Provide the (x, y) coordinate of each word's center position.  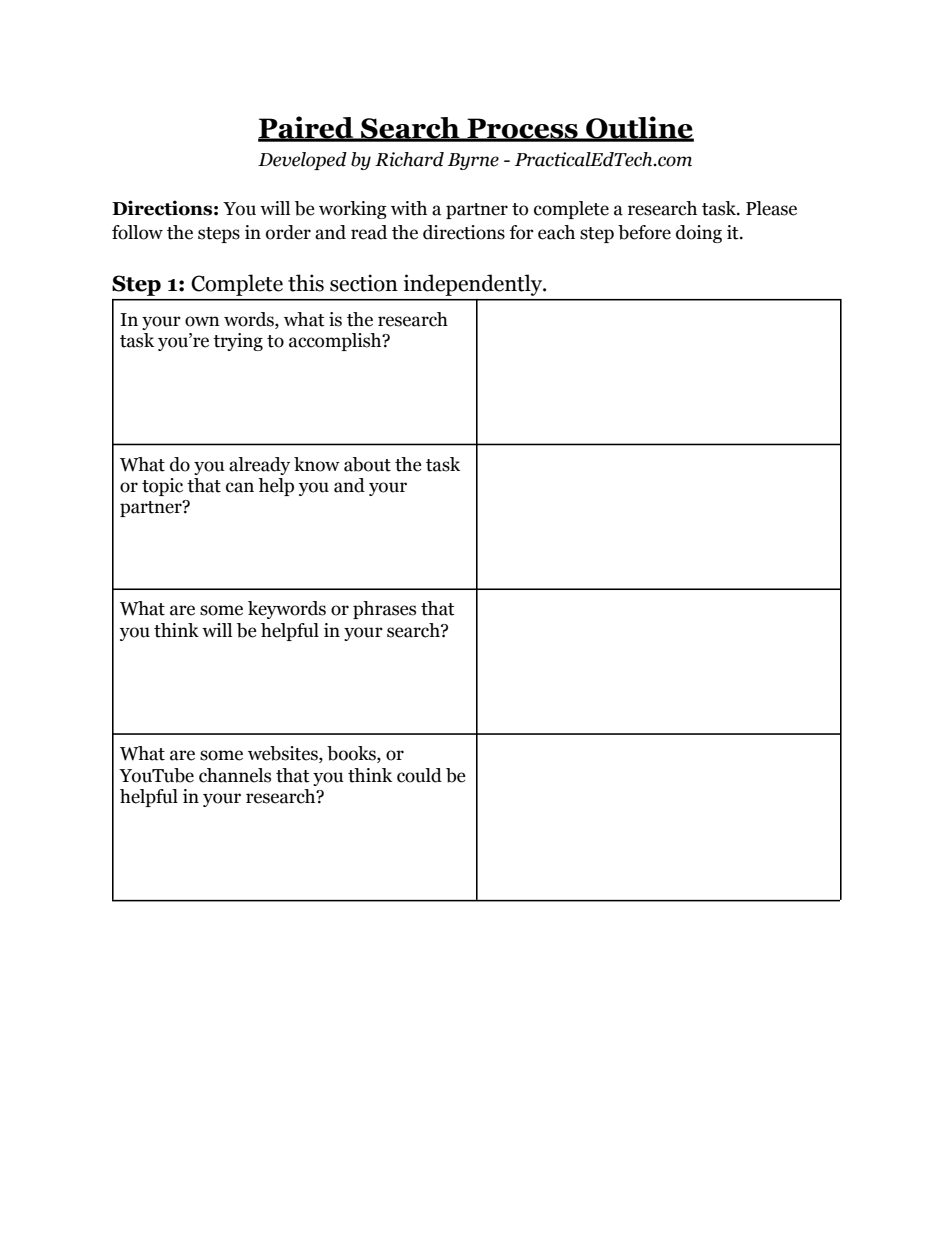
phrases (384, 610)
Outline (639, 128)
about (367, 464)
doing (699, 234)
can (240, 487)
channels (235, 775)
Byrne (473, 161)
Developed (302, 161)
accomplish (336, 342)
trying (238, 342)
